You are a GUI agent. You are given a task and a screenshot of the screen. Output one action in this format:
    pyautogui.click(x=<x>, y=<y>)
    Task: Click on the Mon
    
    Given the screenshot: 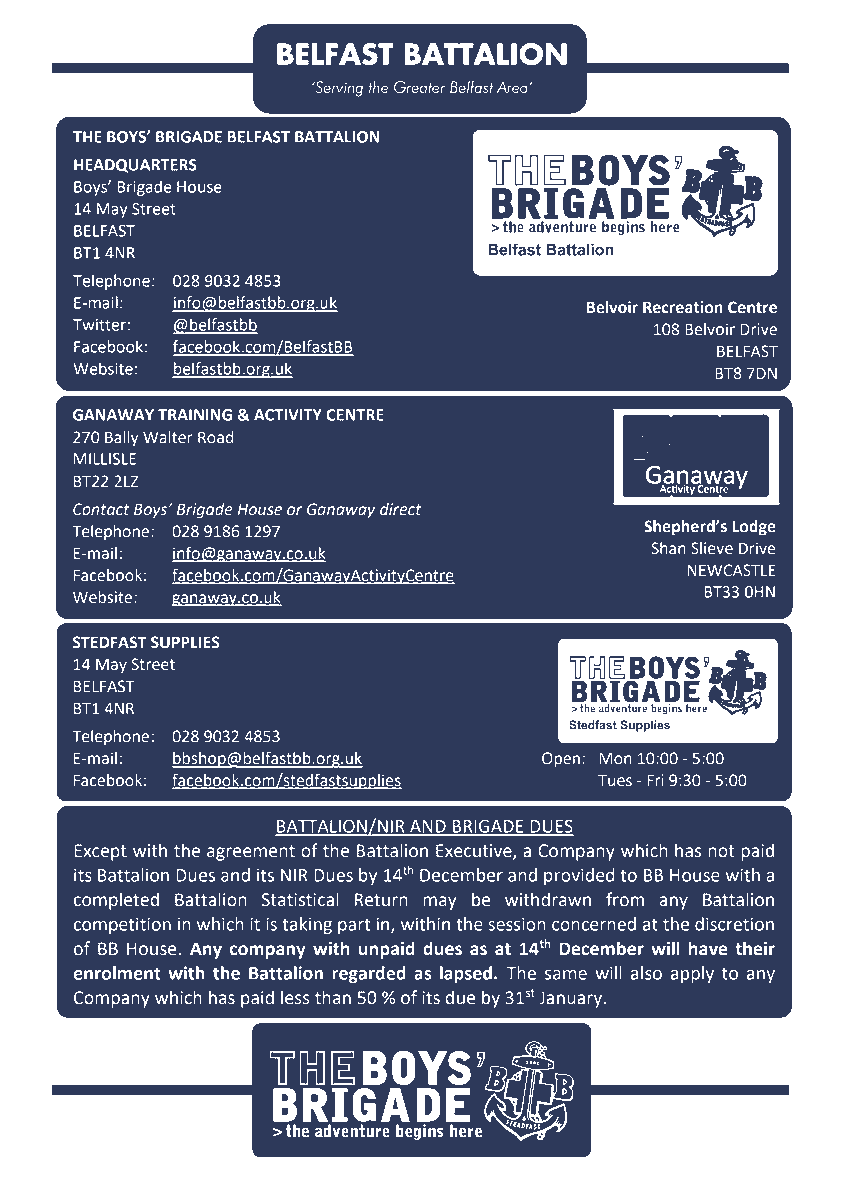 What is the action you would take?
    pyautogui.click(x=615, y=758)
